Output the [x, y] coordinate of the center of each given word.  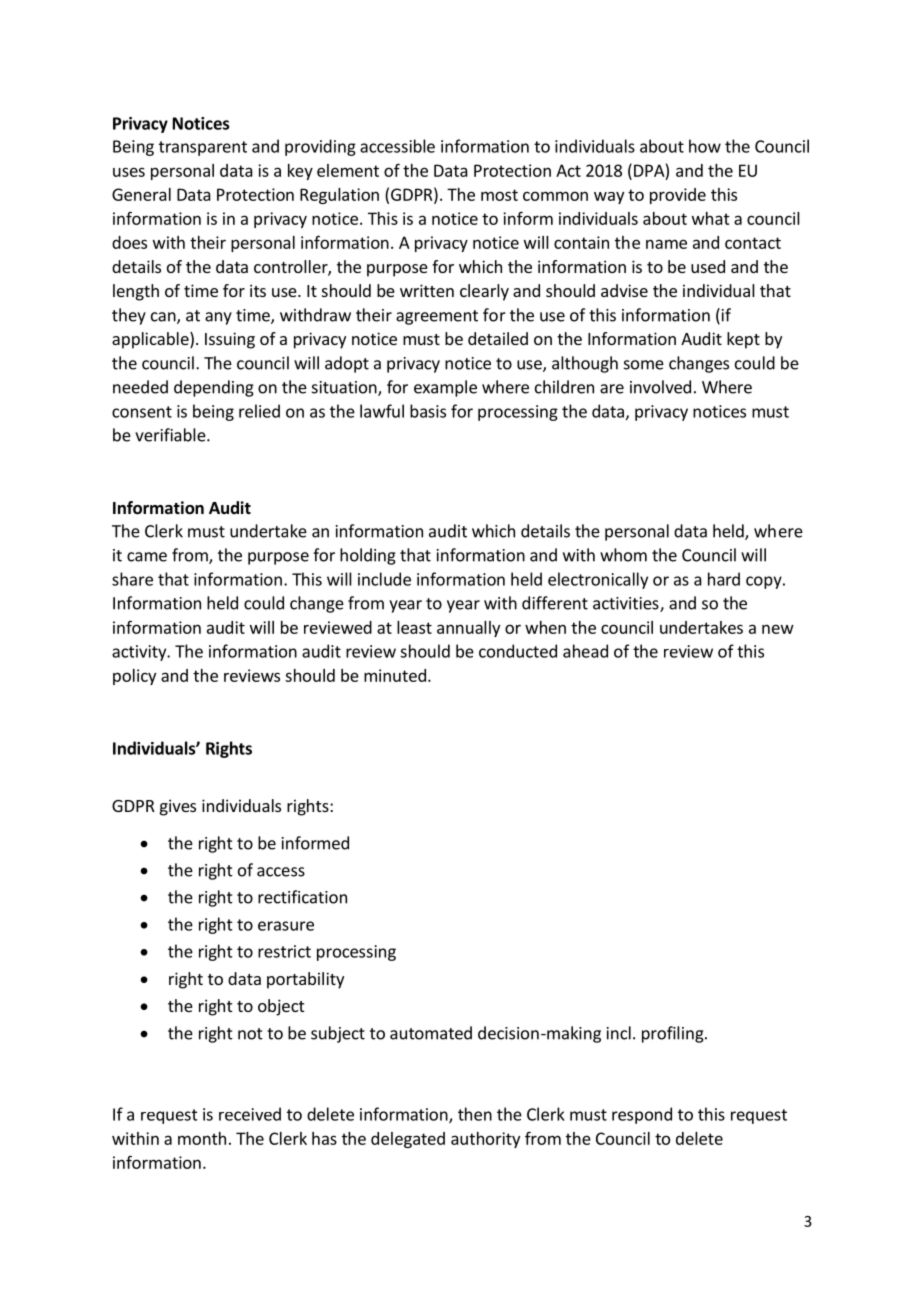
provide [678, 196]
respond [642, 1115]
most [499, 195]
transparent [203, 148]
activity [140, 653]
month [202, 1138]
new [778, 629]
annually [468, 629]
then [475, 1114]
